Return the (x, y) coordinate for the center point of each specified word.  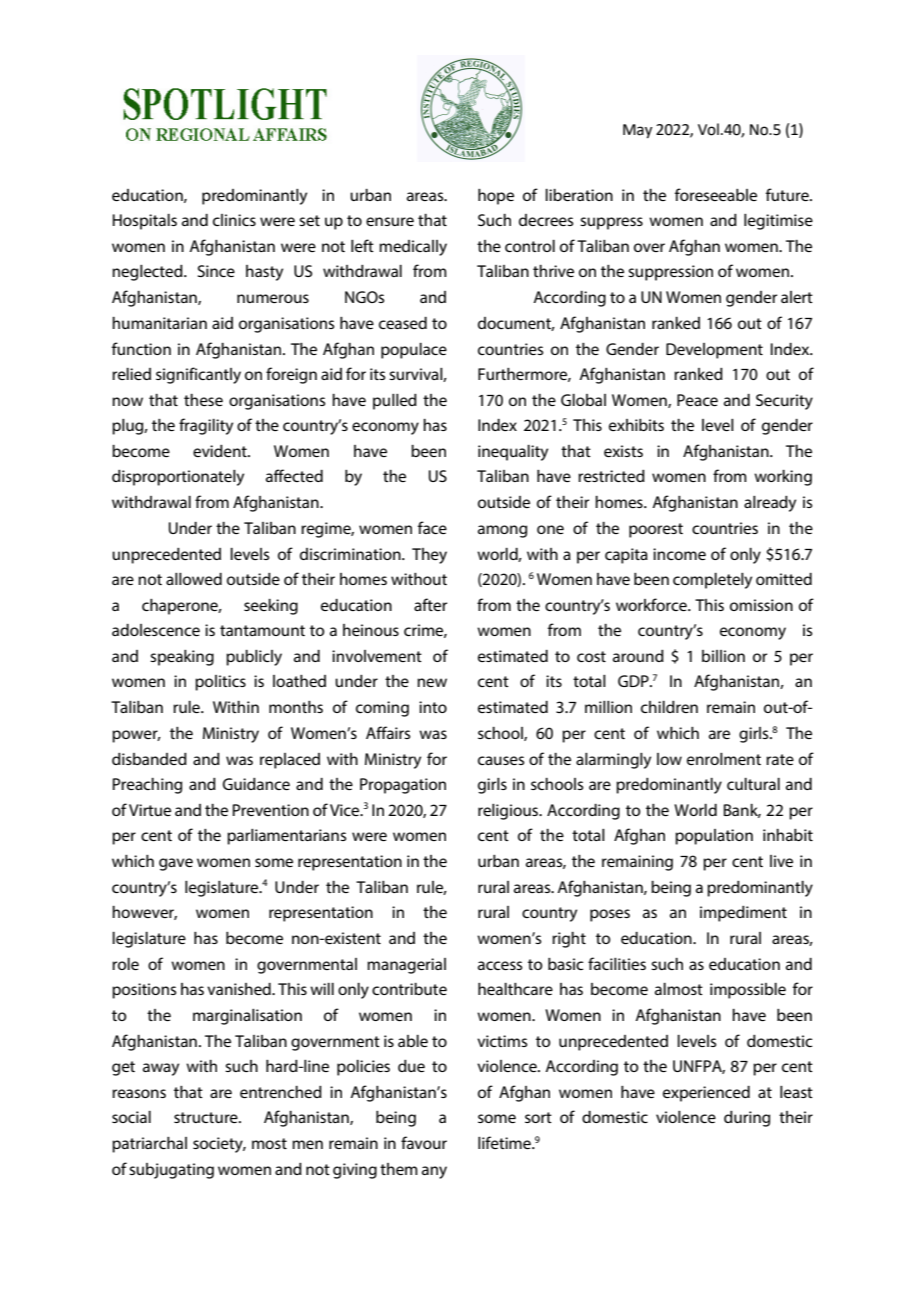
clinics (234, 220)
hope (496, 197)
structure (207, 1117)
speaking (182, 658)
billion (723, 656)
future (788, 194)
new (432, 682)
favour (424, 1142)
